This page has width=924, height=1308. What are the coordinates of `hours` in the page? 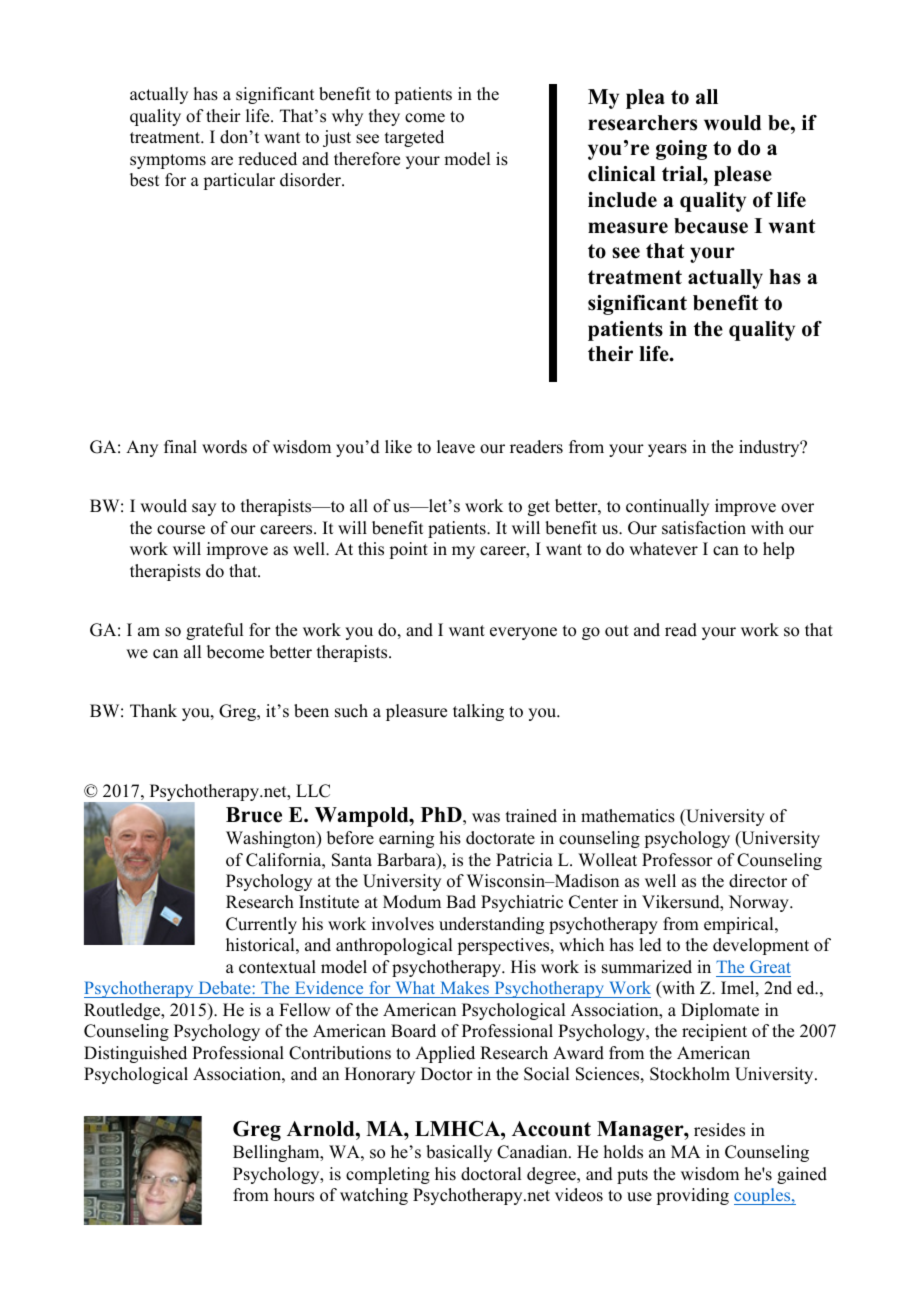 It's located at (294, 1195).
